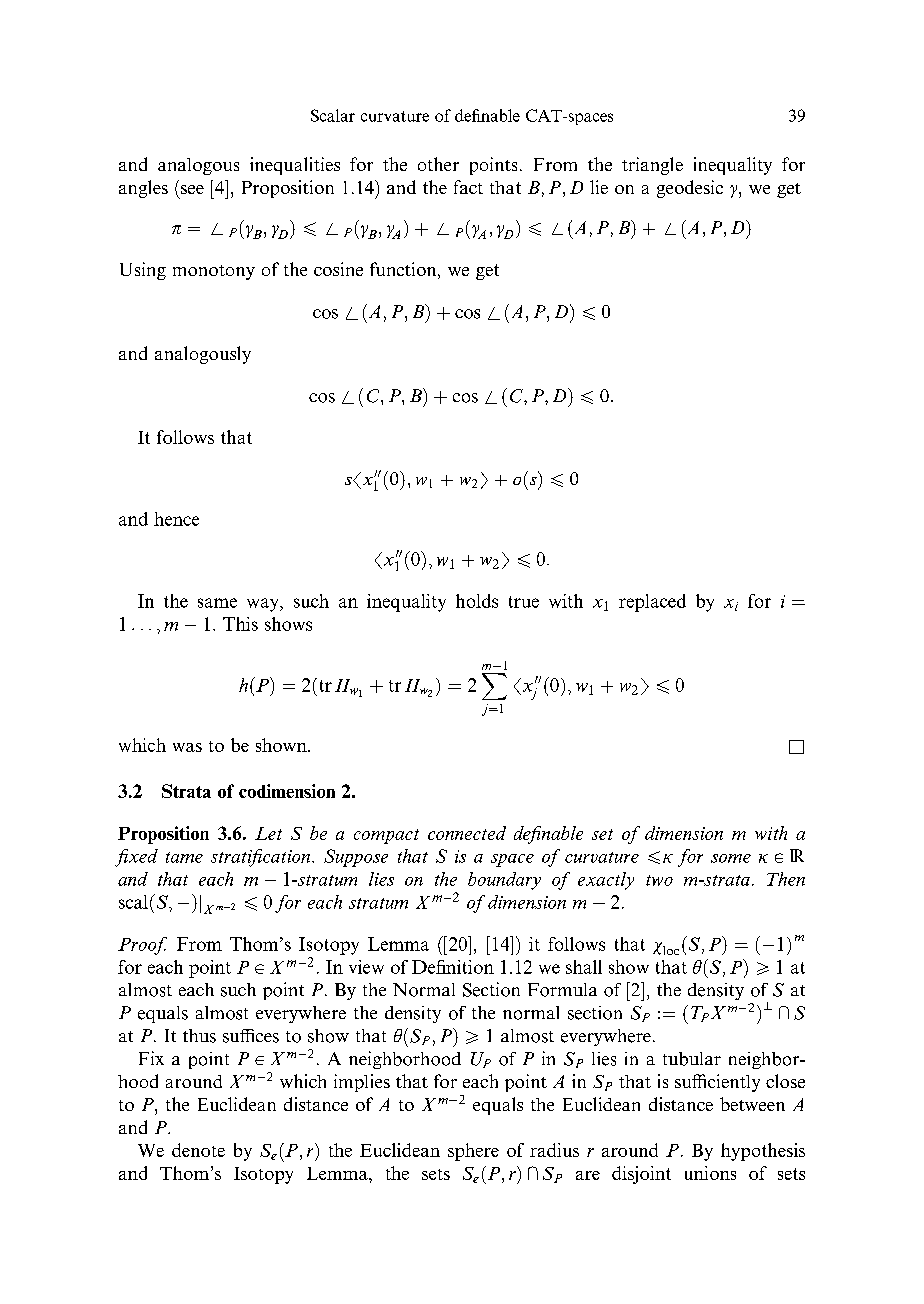 The height and width of the page is (1304, 924). Describe the element at coordinates (473, 1152) in the page. I see `sphere` at that location.
